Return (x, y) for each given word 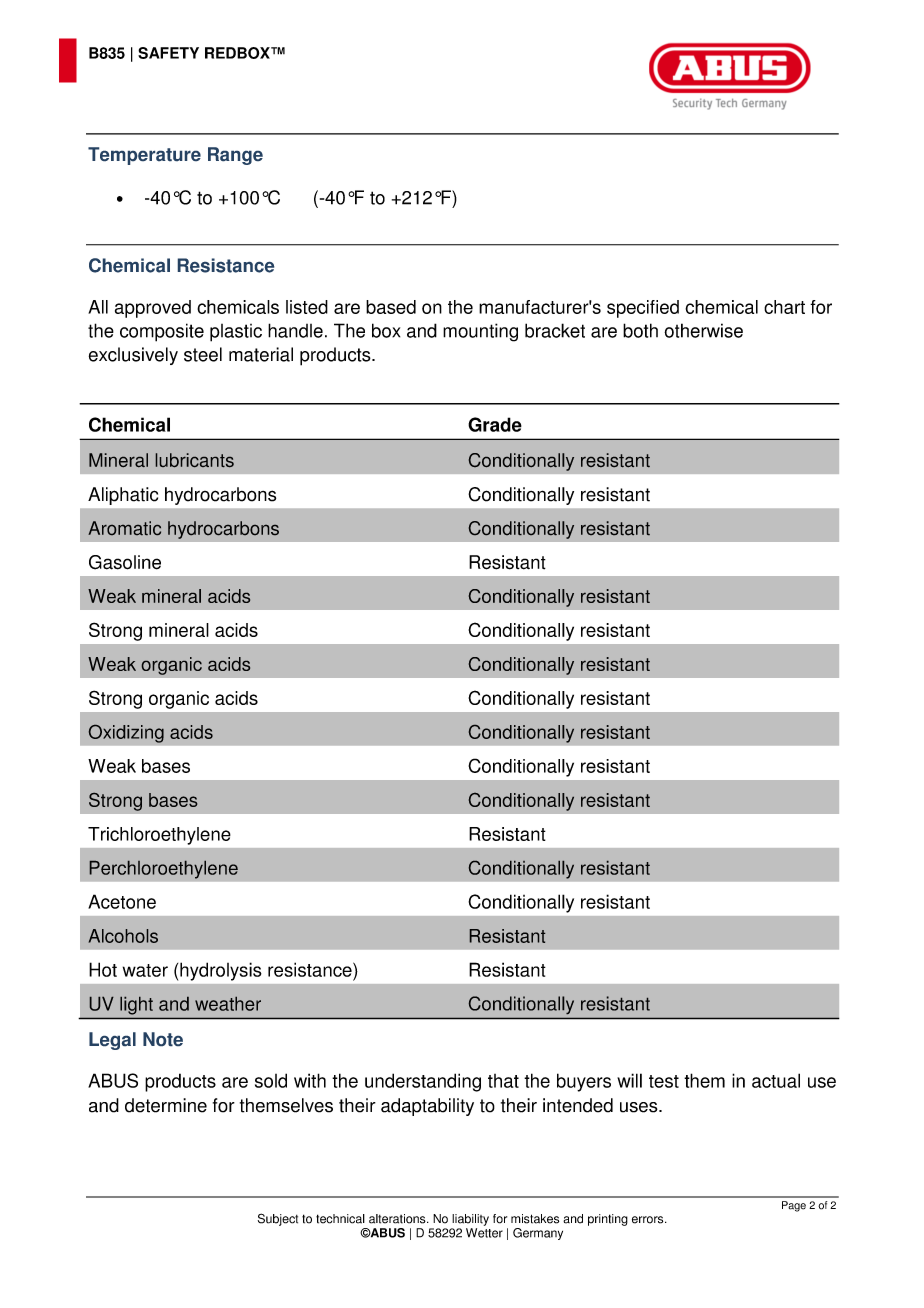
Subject (278, 1219)
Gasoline (125, 562)
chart (784, 307)
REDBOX (238, 53)
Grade (495, 424)
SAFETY (168, 53)
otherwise (703, 330)
